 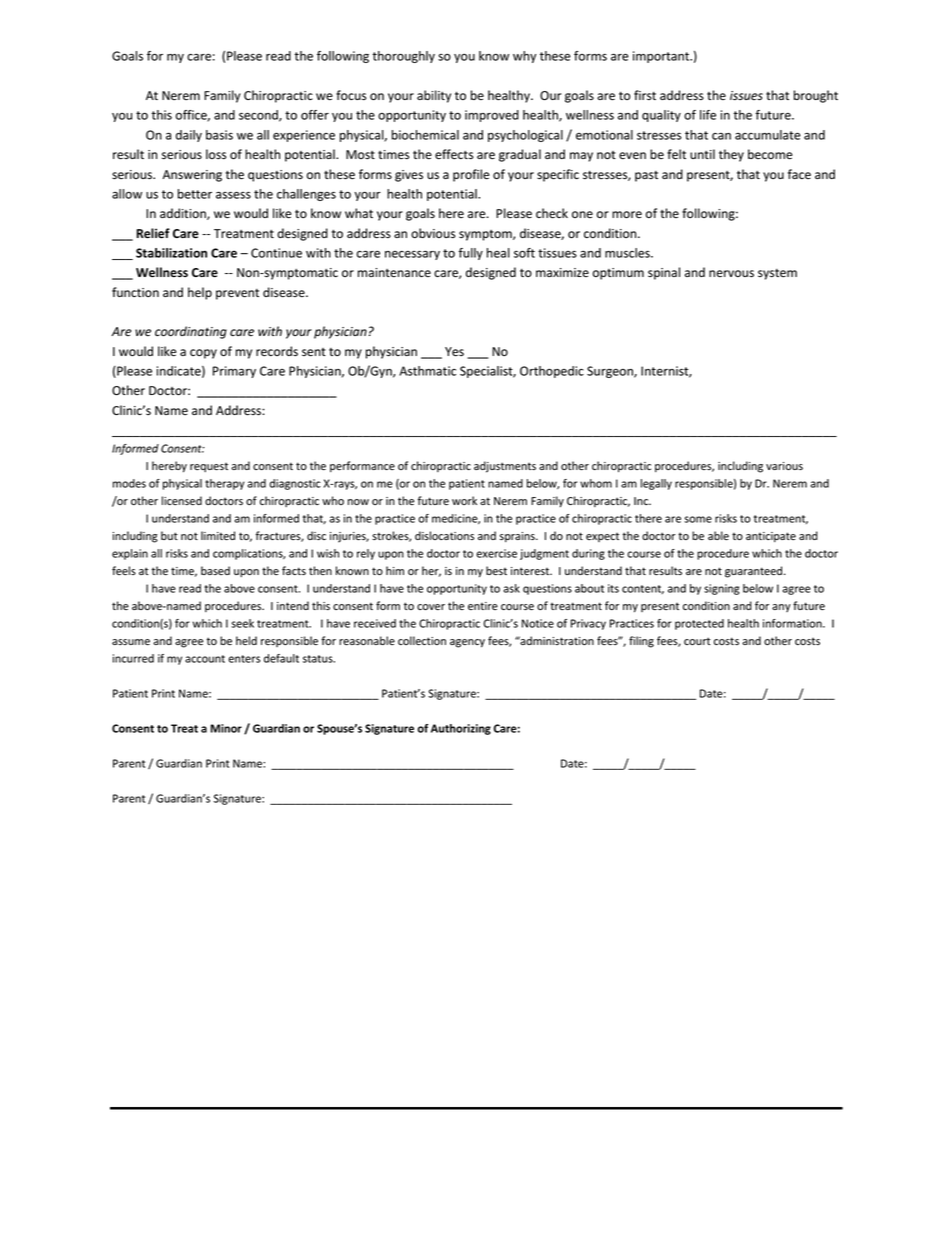 What do you see at coordinates (799, 174) in the image?
I see `face` at bounding box center [799, 174].
